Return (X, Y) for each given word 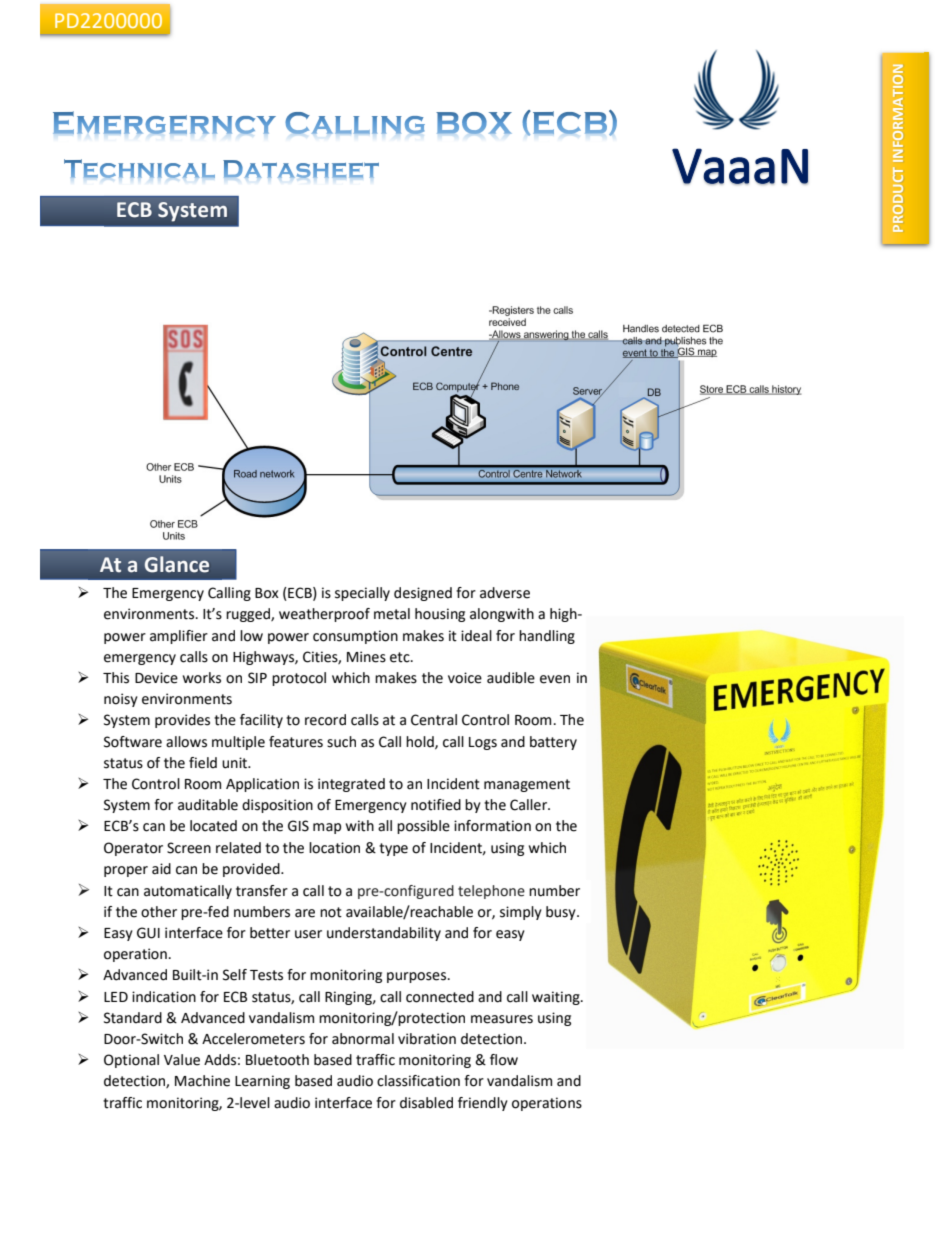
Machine (202, 1081)
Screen (189, 848)
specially (362, 594)
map (327, 828)
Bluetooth (277, 1060)
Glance (177, 564)
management (527, 785)
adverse (505, 593)
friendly (483, 1104)
